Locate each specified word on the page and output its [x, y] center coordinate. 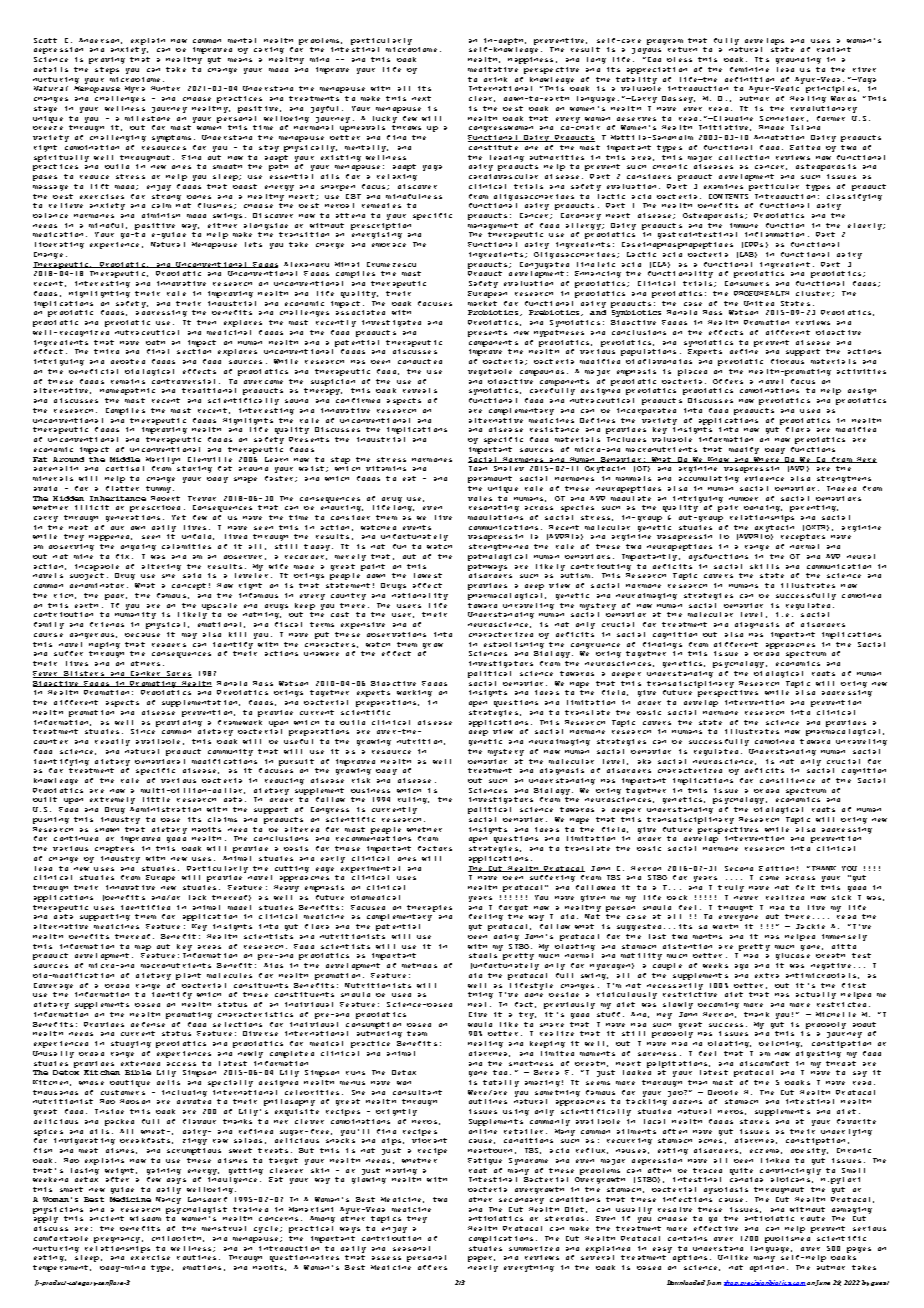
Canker [145, 674]
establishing [514, 645]
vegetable [490, 372]
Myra [135, 89]
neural [861, 556]
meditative [493, 69]
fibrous [787, 361]
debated [128, 361]
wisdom [145, 1218]
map [143, 948]
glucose [793, 956]
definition [749, 79]
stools [483, 955]
